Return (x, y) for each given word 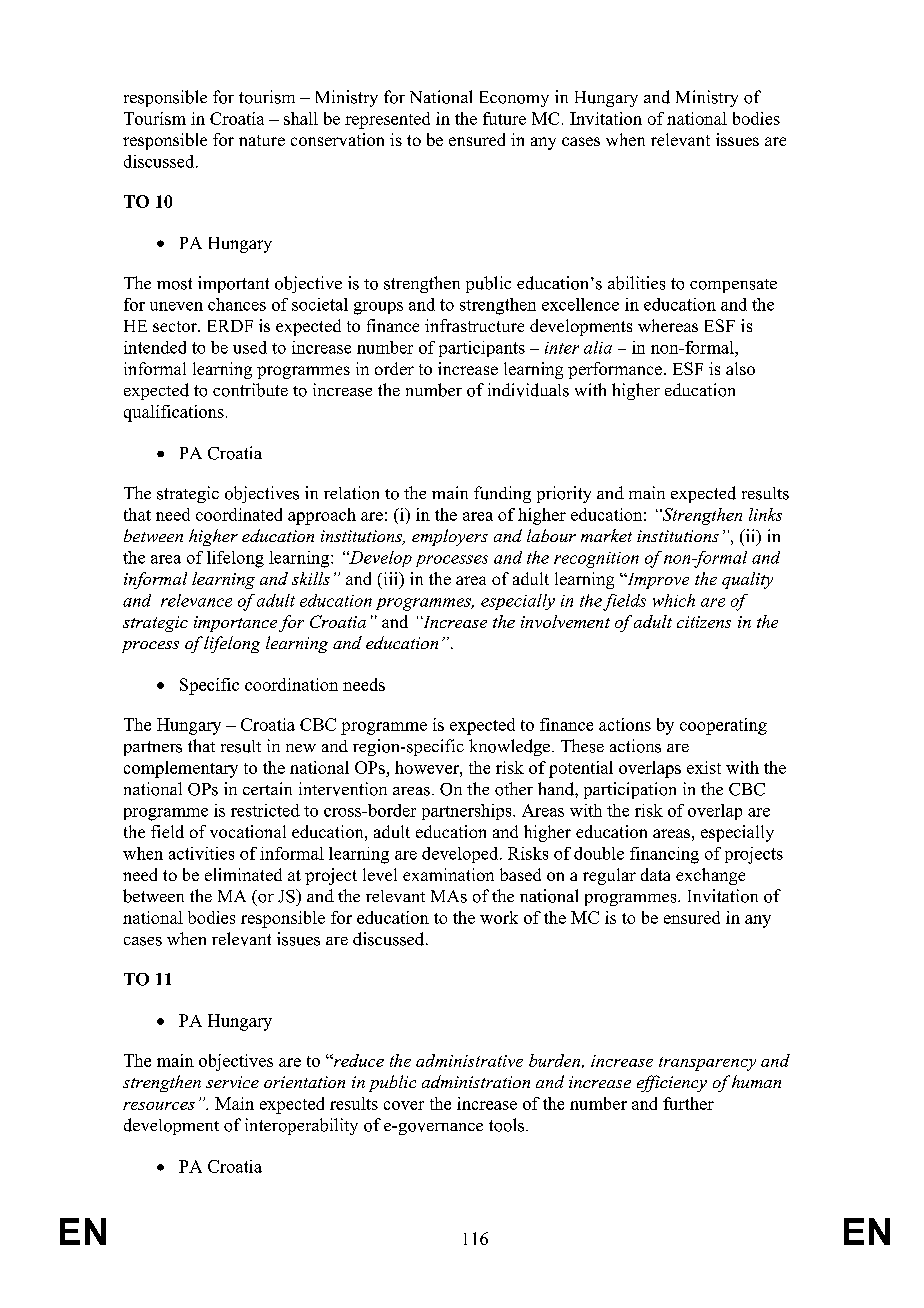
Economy (514, 99)
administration (476, 1081)
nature (262, 140)
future (504, 118)
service (232, 1082)
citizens (704, 622)
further (688, 1103)
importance (235, 624)
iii (390, 578)
